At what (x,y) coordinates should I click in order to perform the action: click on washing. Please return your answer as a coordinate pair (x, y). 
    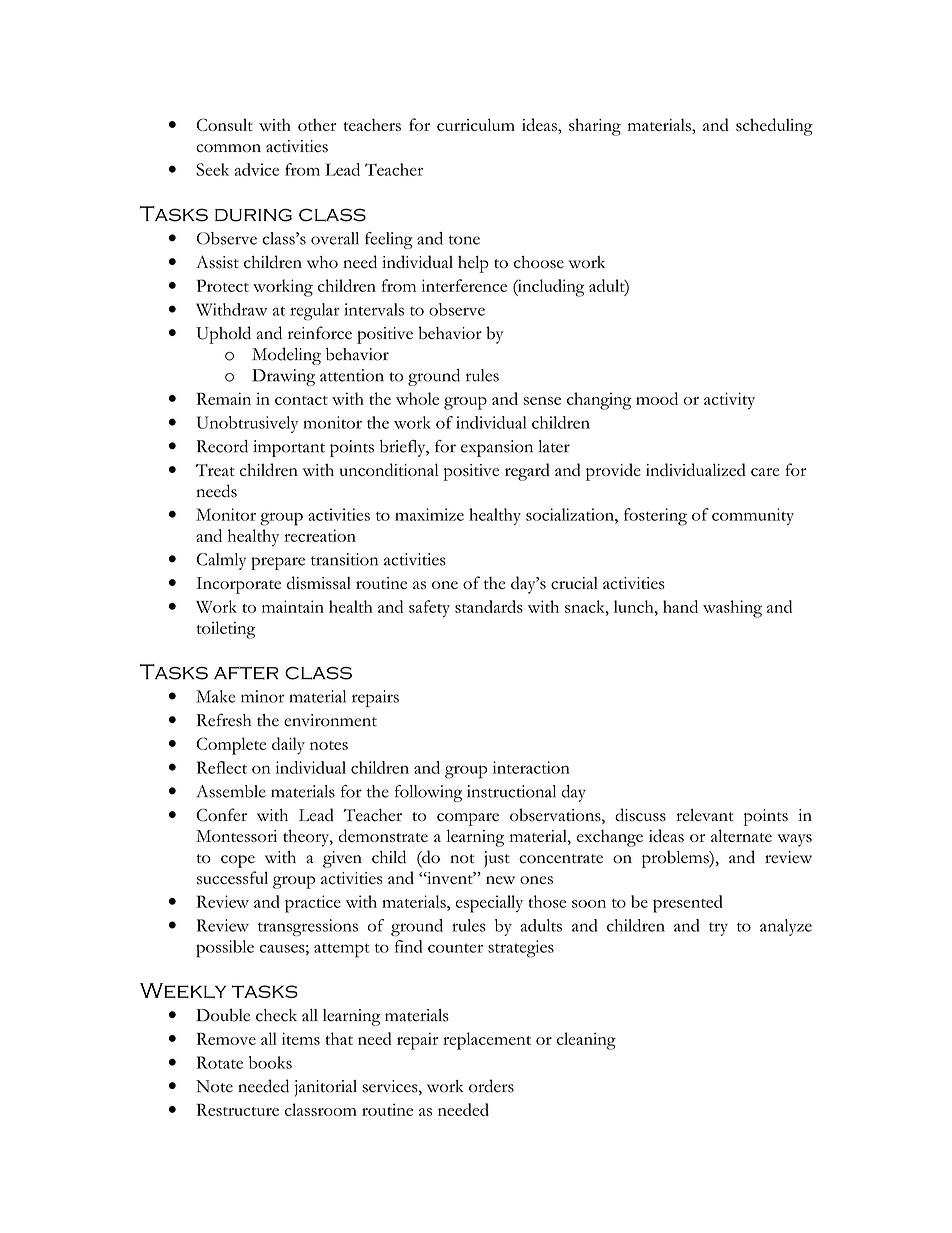
    Looking at the image, I should click on (732, 609).
